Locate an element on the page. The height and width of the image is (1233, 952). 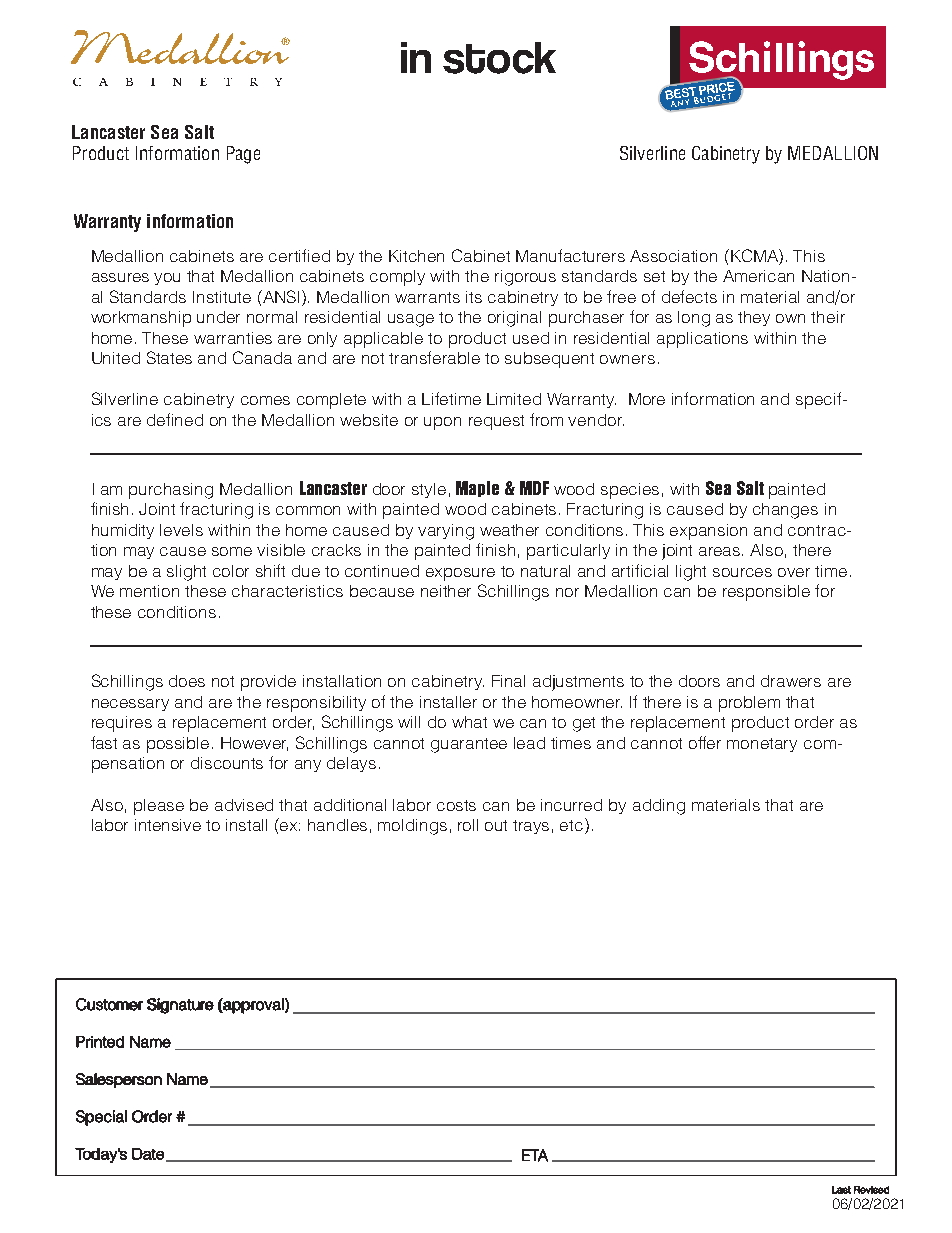
stock is located at coordinates (499, 58).
